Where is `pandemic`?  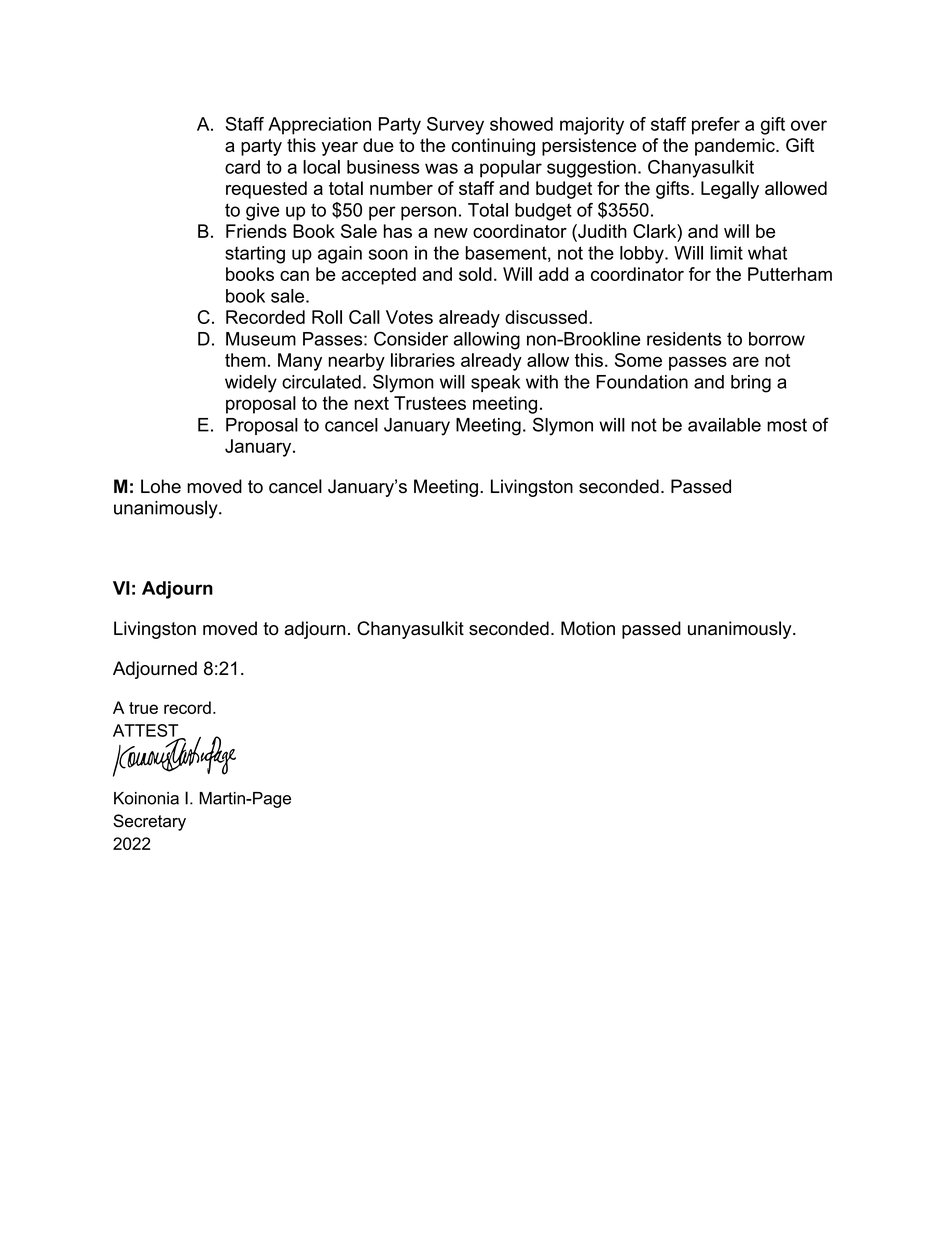
pandemic is located at coordinates (736, 147).
